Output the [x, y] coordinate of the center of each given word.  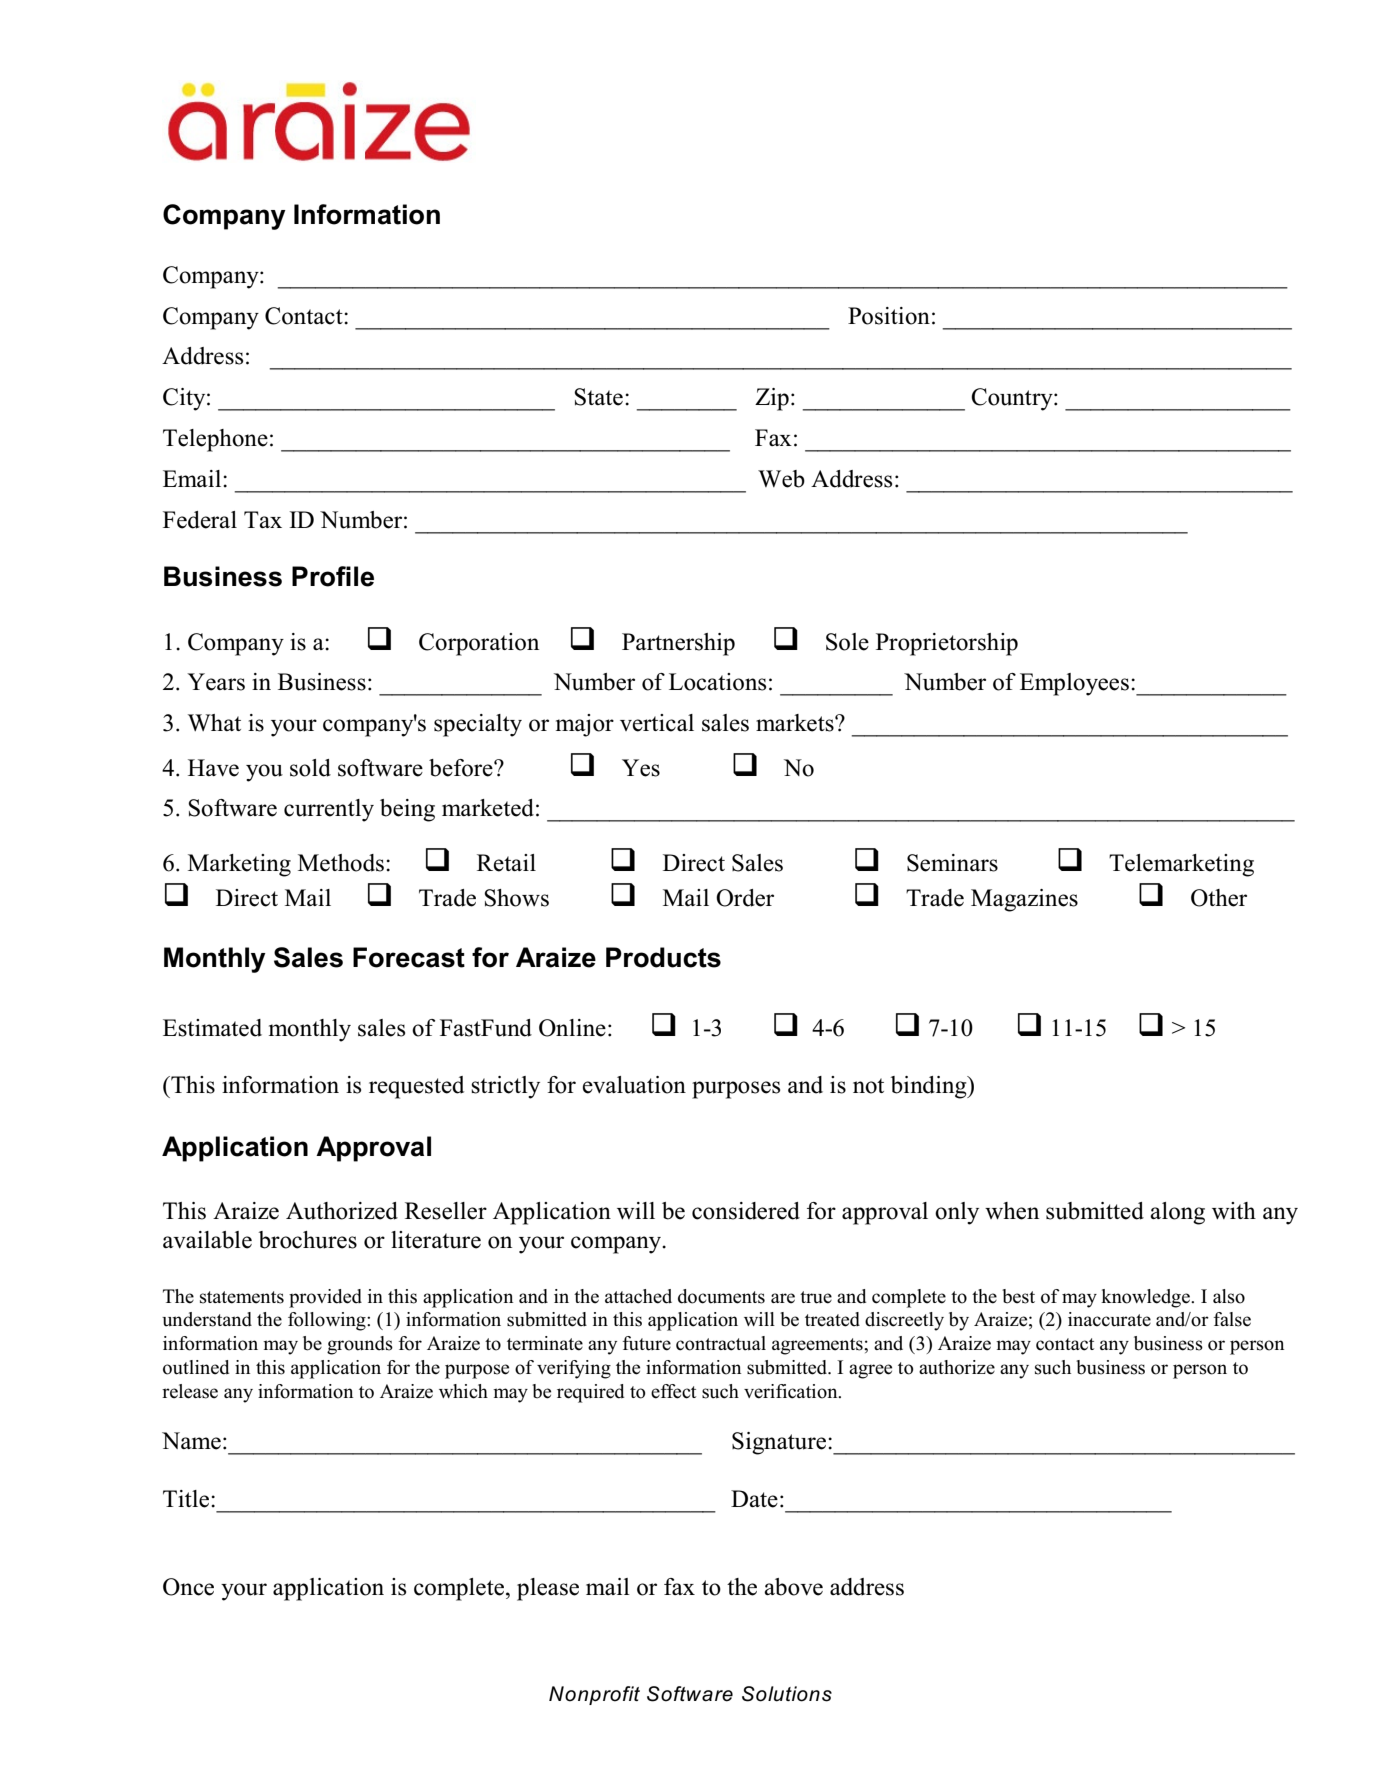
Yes [641, 768]
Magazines [1024, 900]
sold [310, 768]
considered [746, 1211]
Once [188, 1587]
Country [1013, 399]
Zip [772, 399]
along [1177, 1213]
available [207, 1240]
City [185, 399]
